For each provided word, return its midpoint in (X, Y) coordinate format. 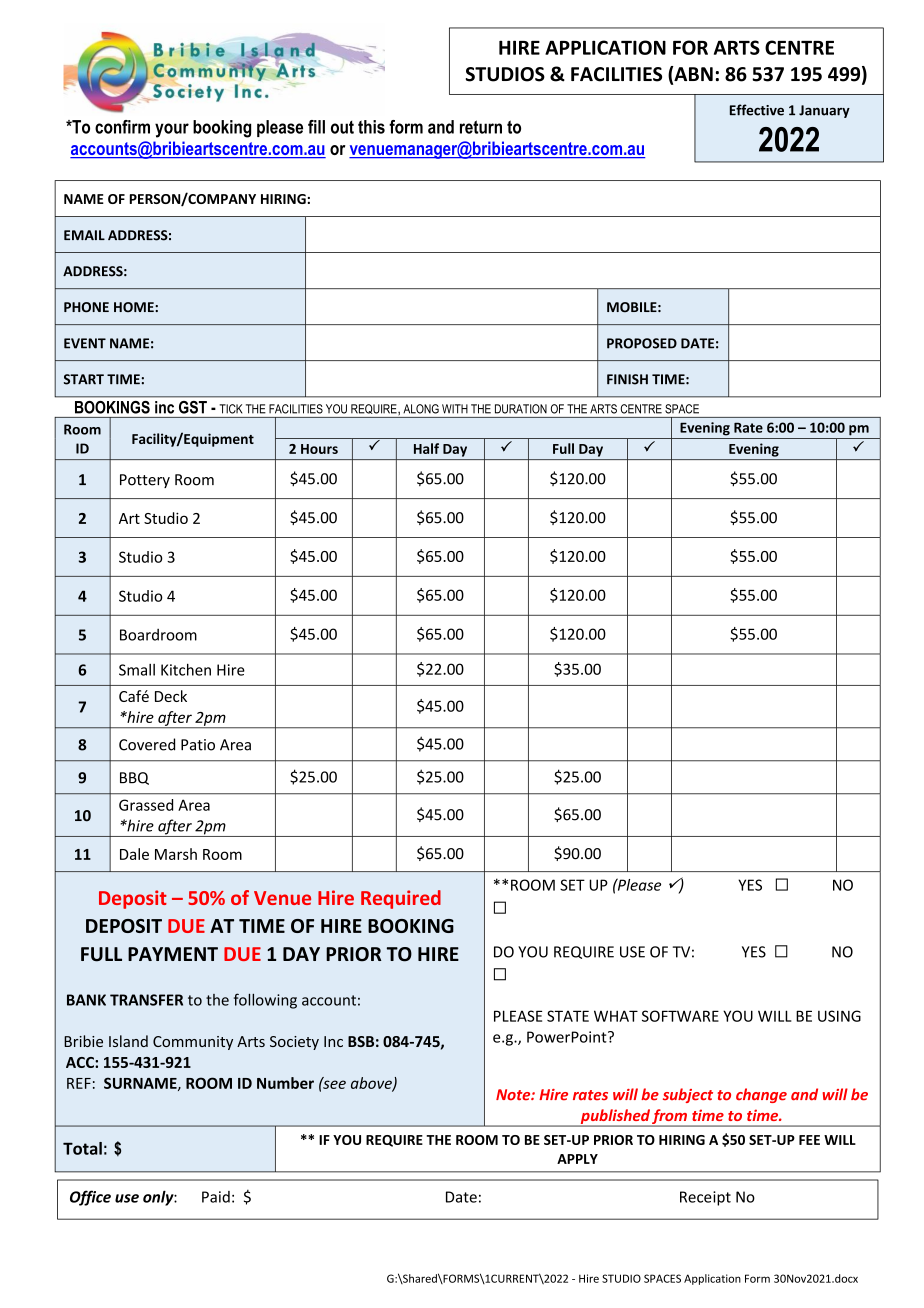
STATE (568, 1016)
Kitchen (186, 669)
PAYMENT (173, 954)
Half (426, 448)
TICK (231, 409)
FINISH (627, 379)
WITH (455, 409)
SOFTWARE (680, 1016)
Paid (216, 1197)
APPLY (577, 1159)
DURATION (521, 409)
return (481, 127)
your (172, 130)
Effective (757, 110)
